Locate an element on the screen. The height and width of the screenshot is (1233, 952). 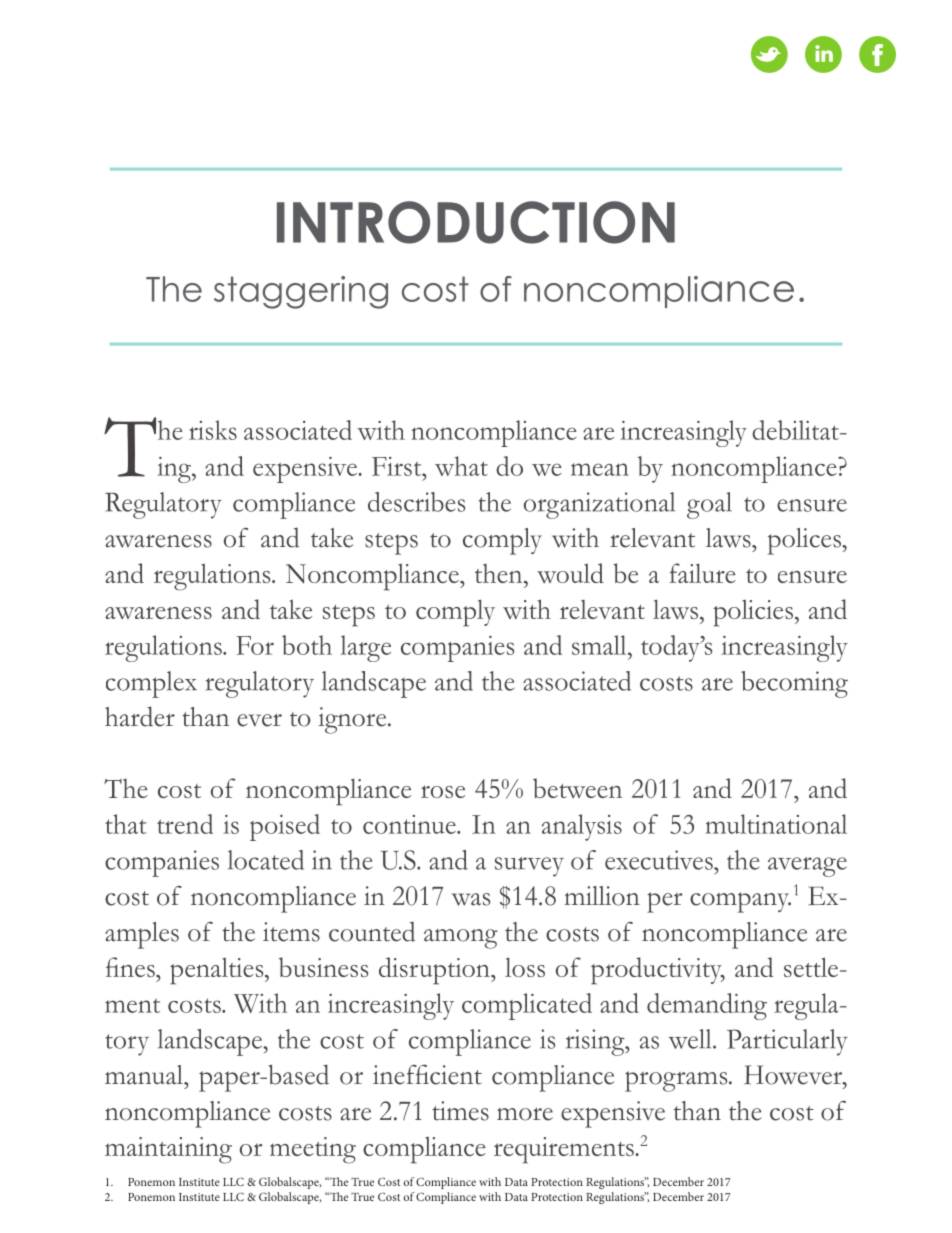
executives is located at coordinates (660, 860).
